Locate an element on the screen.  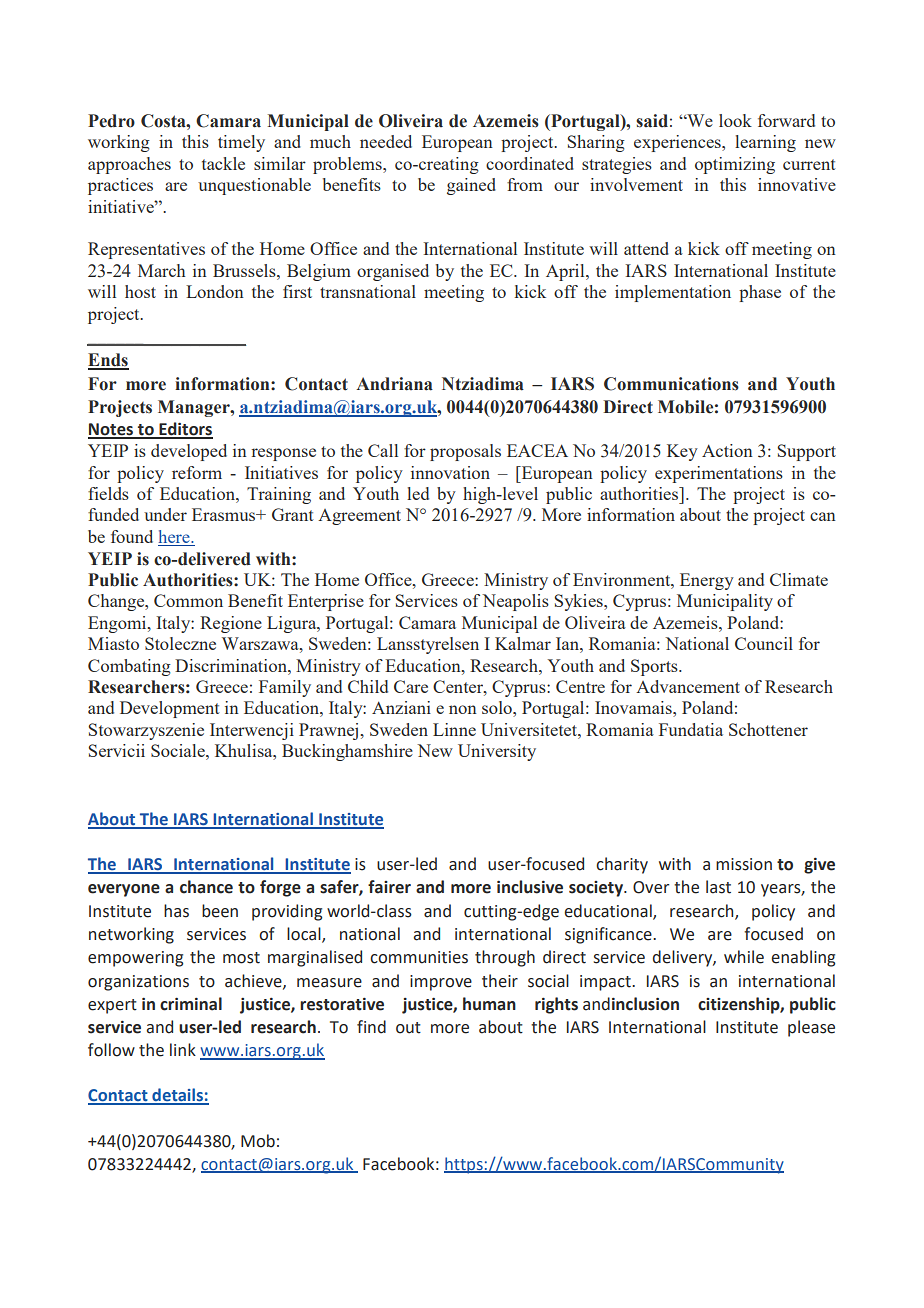
phase is located at coordinates (760, 293).
